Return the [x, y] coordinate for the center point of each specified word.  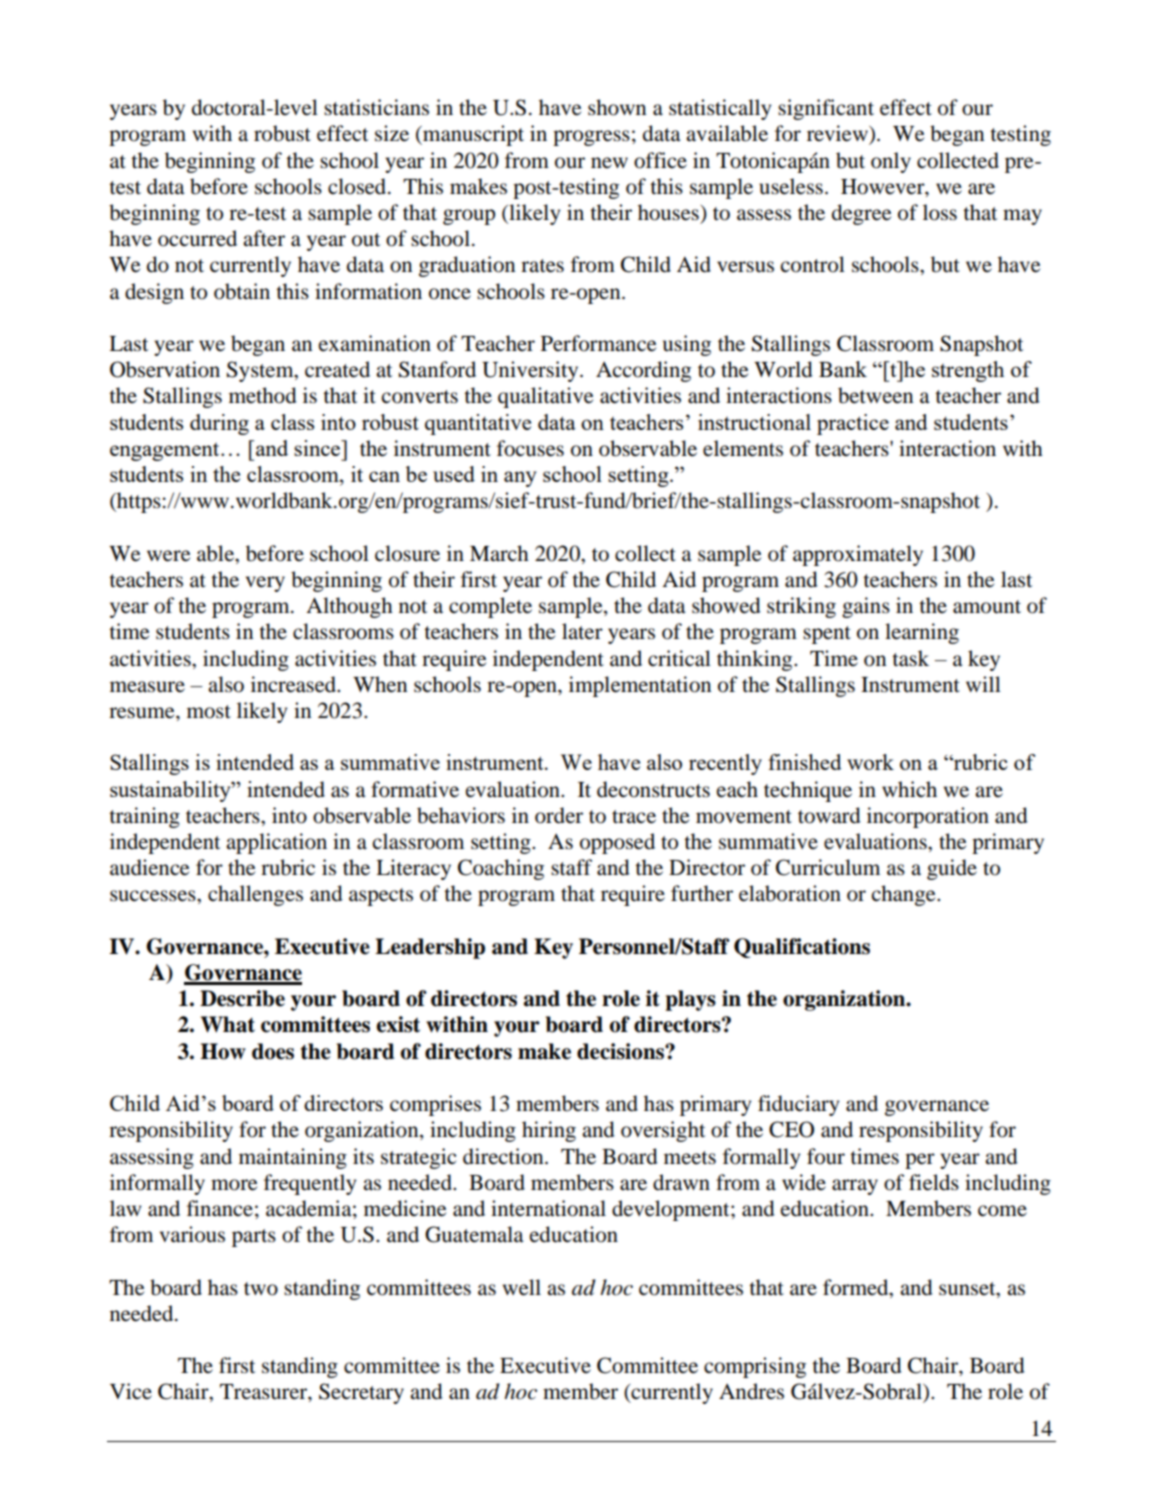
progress [591, 138]
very [265, 584]
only [891, 162]
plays [690, 1000]
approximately [858, 555]
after [264, 238]
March [499, 553]
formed [857, 1287]
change [905, 895]
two [261, 1289]
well [522, 1287]
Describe [242, 998]
